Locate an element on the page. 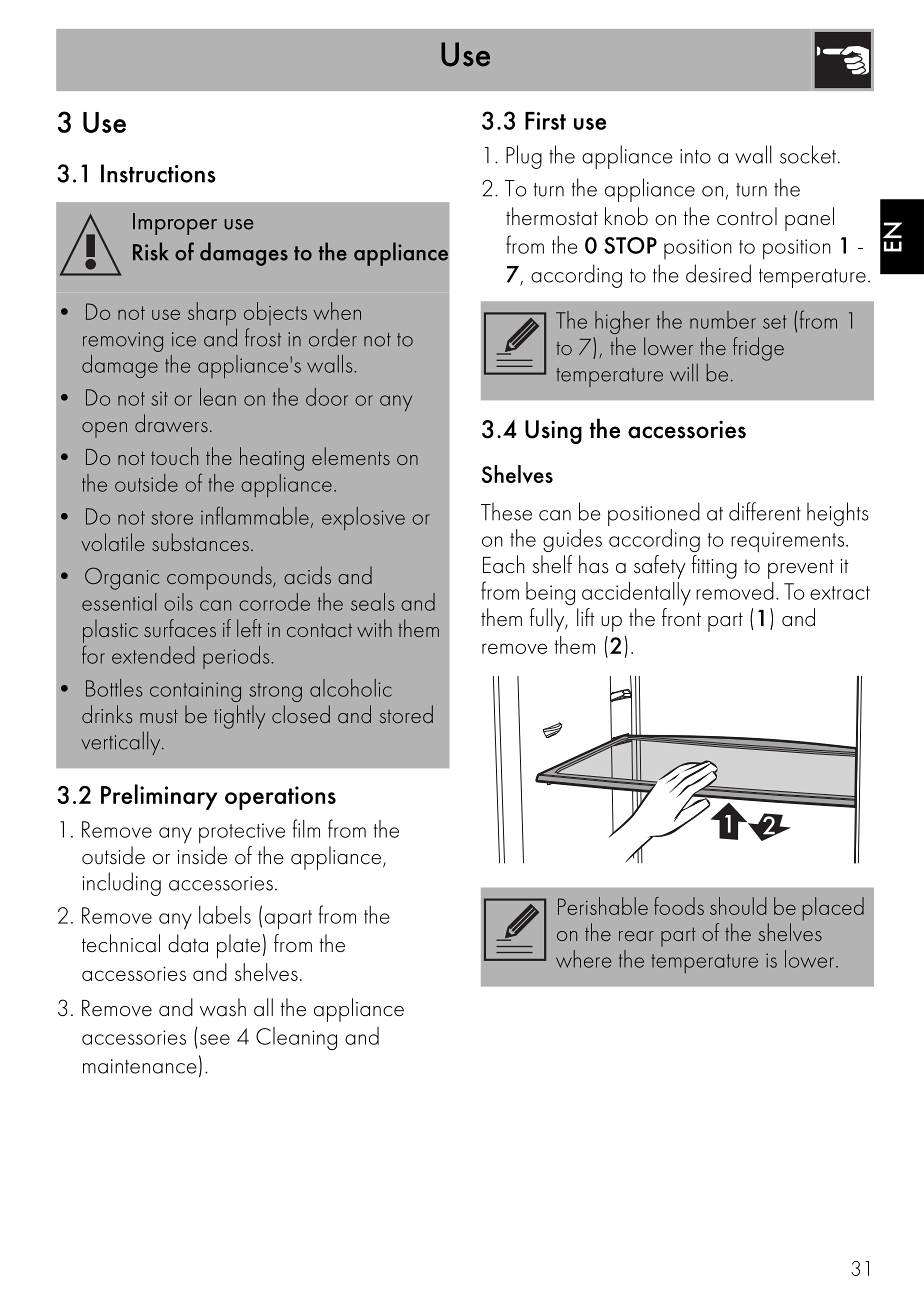  Preliminary is located at coordinates (159, 797).
